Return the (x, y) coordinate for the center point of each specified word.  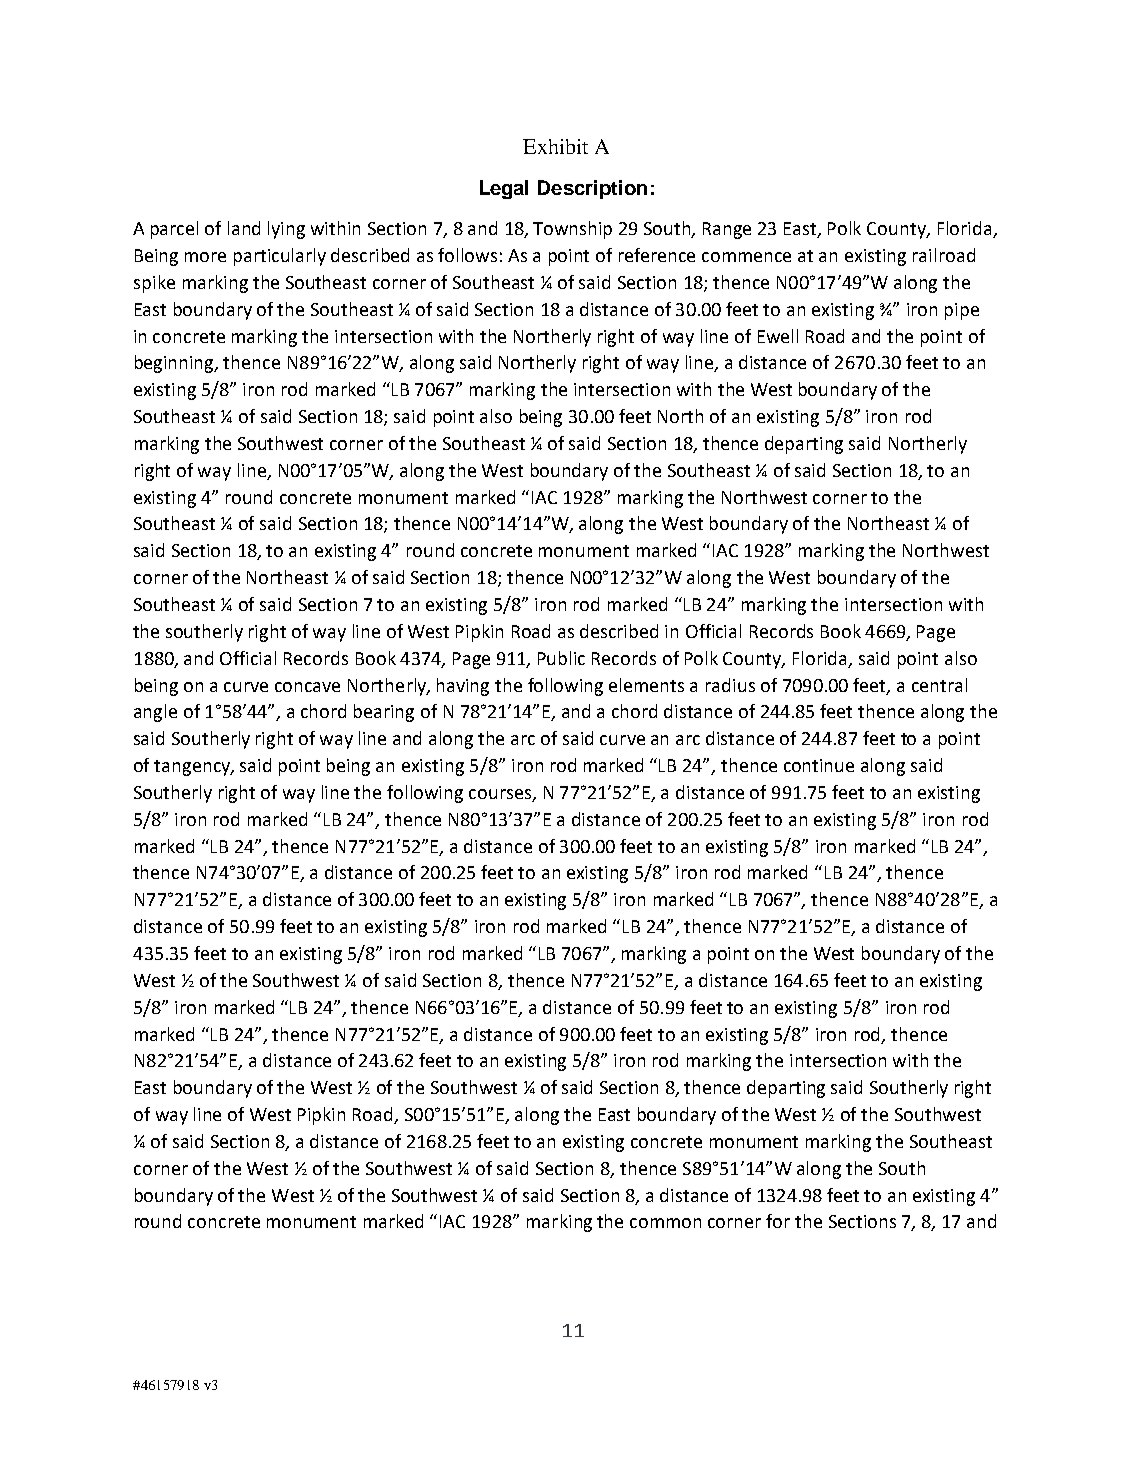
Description (592, 189)
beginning (176, 364)
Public (561, 658)
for (778, 1221)
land (244, 228)
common (665, 1223)
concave (307, 687)
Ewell (778, 336)
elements (646, 685)
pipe (962, 311)
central (939, 685)
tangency (193, 768)
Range (727, 230)
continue (819, 765)
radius (730, 685)
